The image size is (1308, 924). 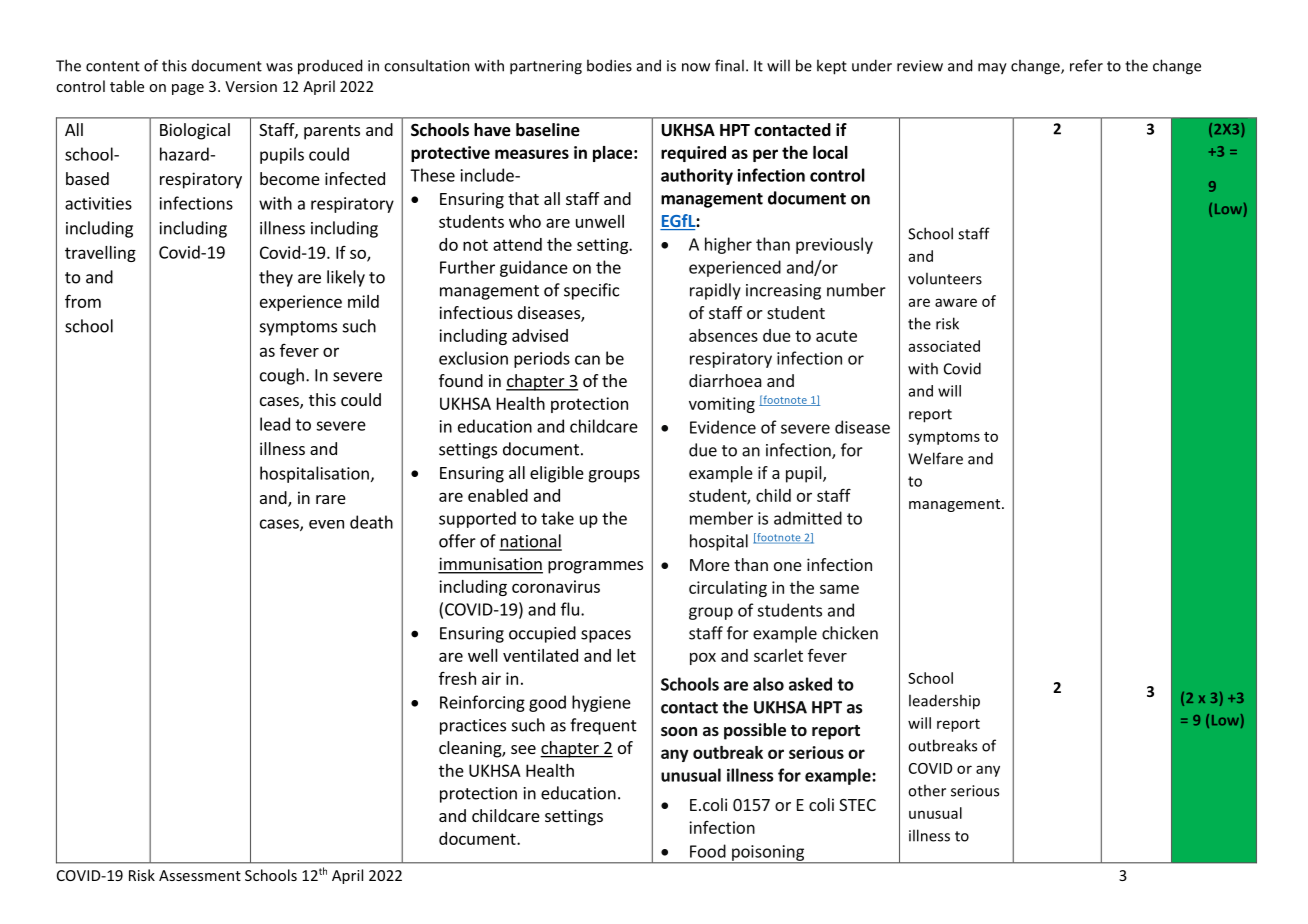 What do you see at coordinates (992, 69) in the image?
I see `may` at bounding box center [992, 69].
